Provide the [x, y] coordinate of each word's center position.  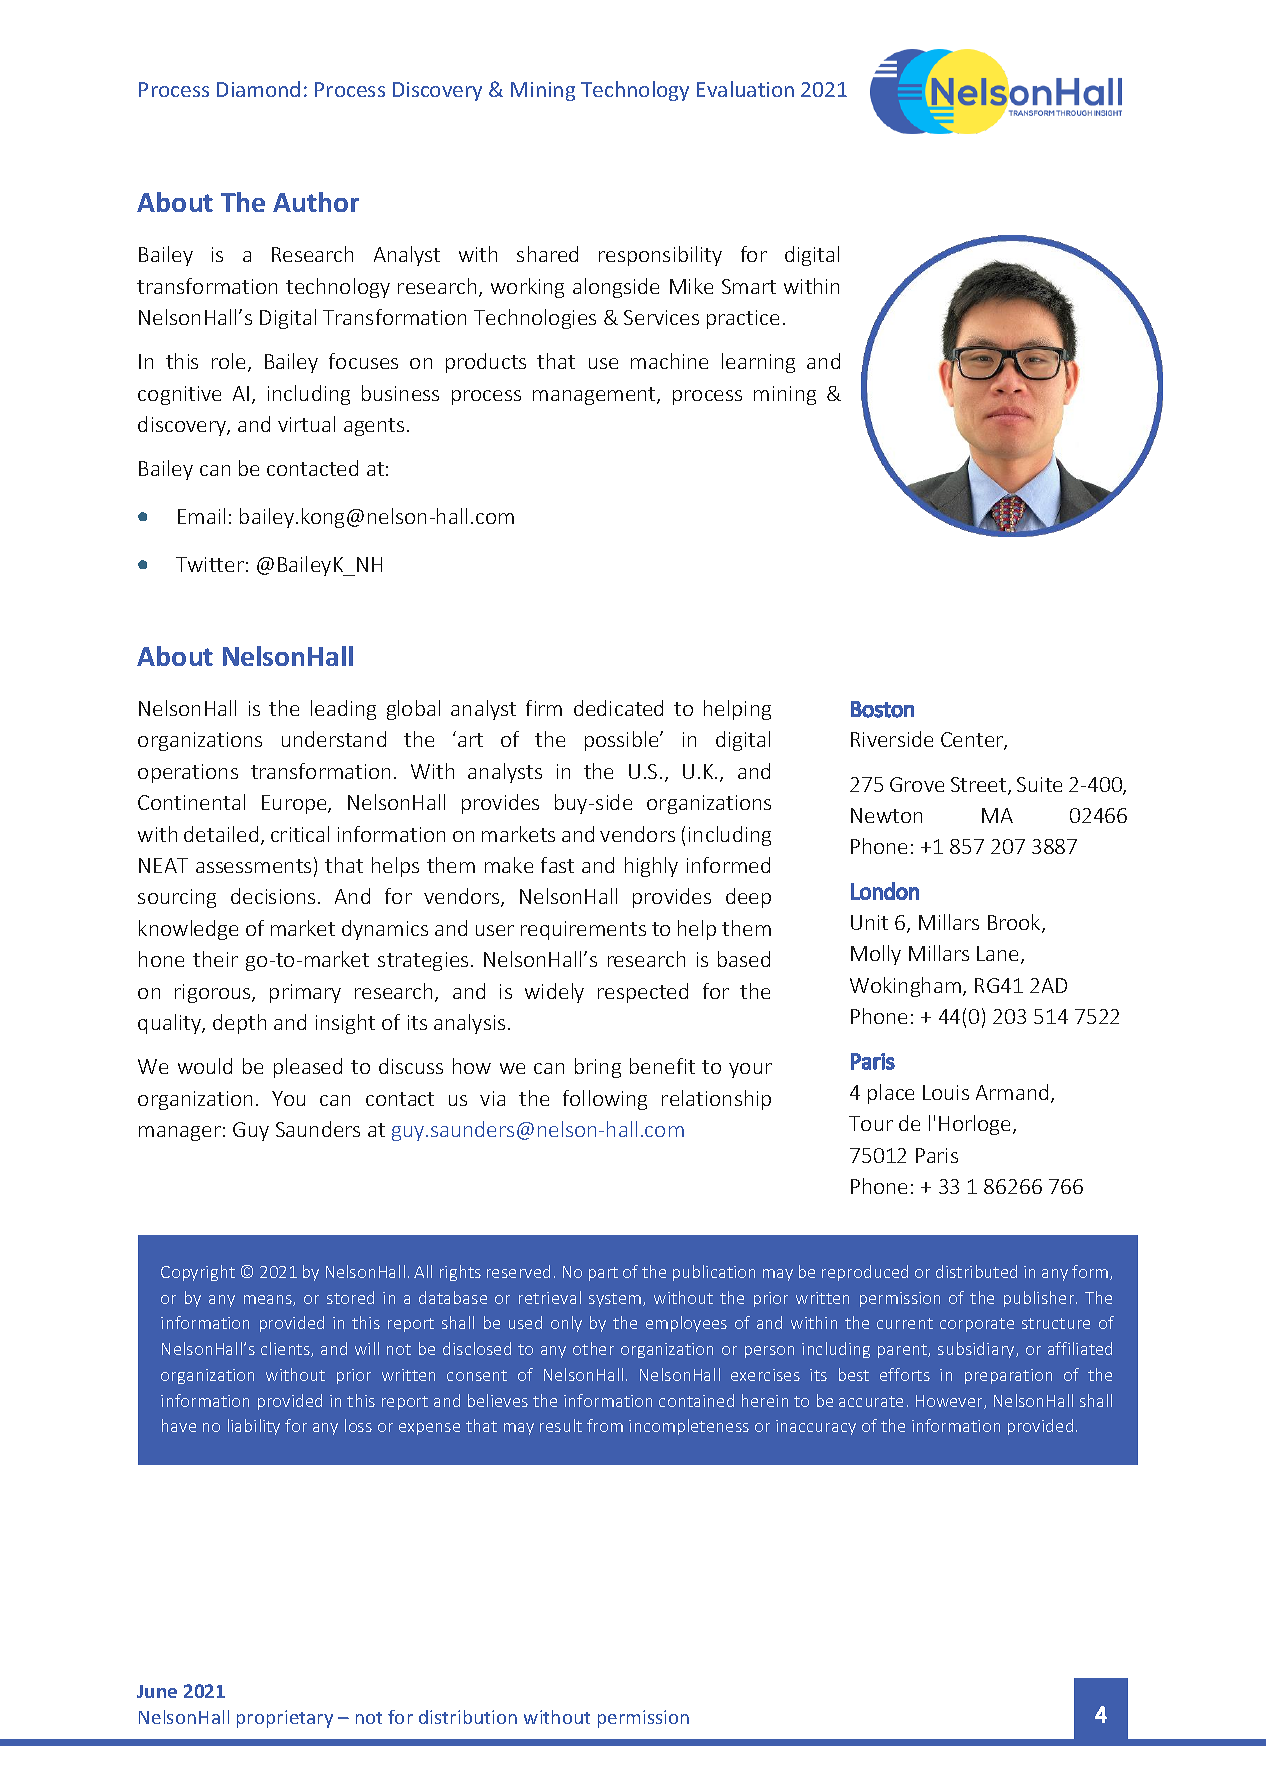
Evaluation [745, 89]
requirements [583, 930]
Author [316, 202]
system [616, 1300]
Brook [1015, 923]
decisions [273, 896]
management [595, 396]
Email [201, 516]
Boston [882, 709]
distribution [468, 1717]
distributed [976, 1271]
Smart [749, 286]
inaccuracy [816, 1427]
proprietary [285, 1719]
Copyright [198, 1273]
